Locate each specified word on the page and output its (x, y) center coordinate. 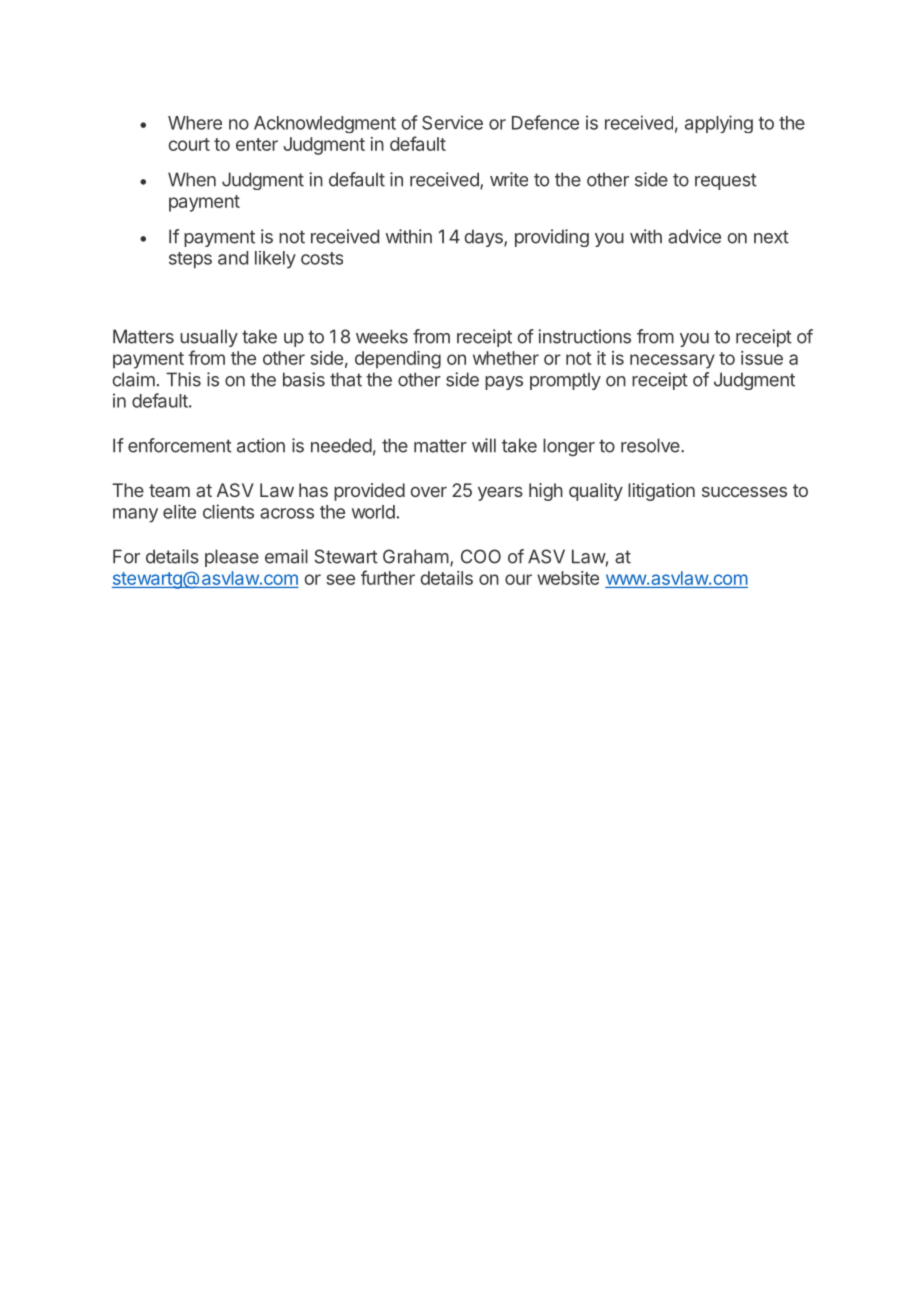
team (169, 490)
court (189, 144)
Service (452, 122)
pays (504, 383)
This (183, 379)
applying (719, 124)
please (232, 558)
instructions (584, 336)
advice (694, 236)
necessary (672, 361)
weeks (382, 336)
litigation (661, 492)
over (429, 491)
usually (209, 338)
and (233, 258)
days (484, 238)
